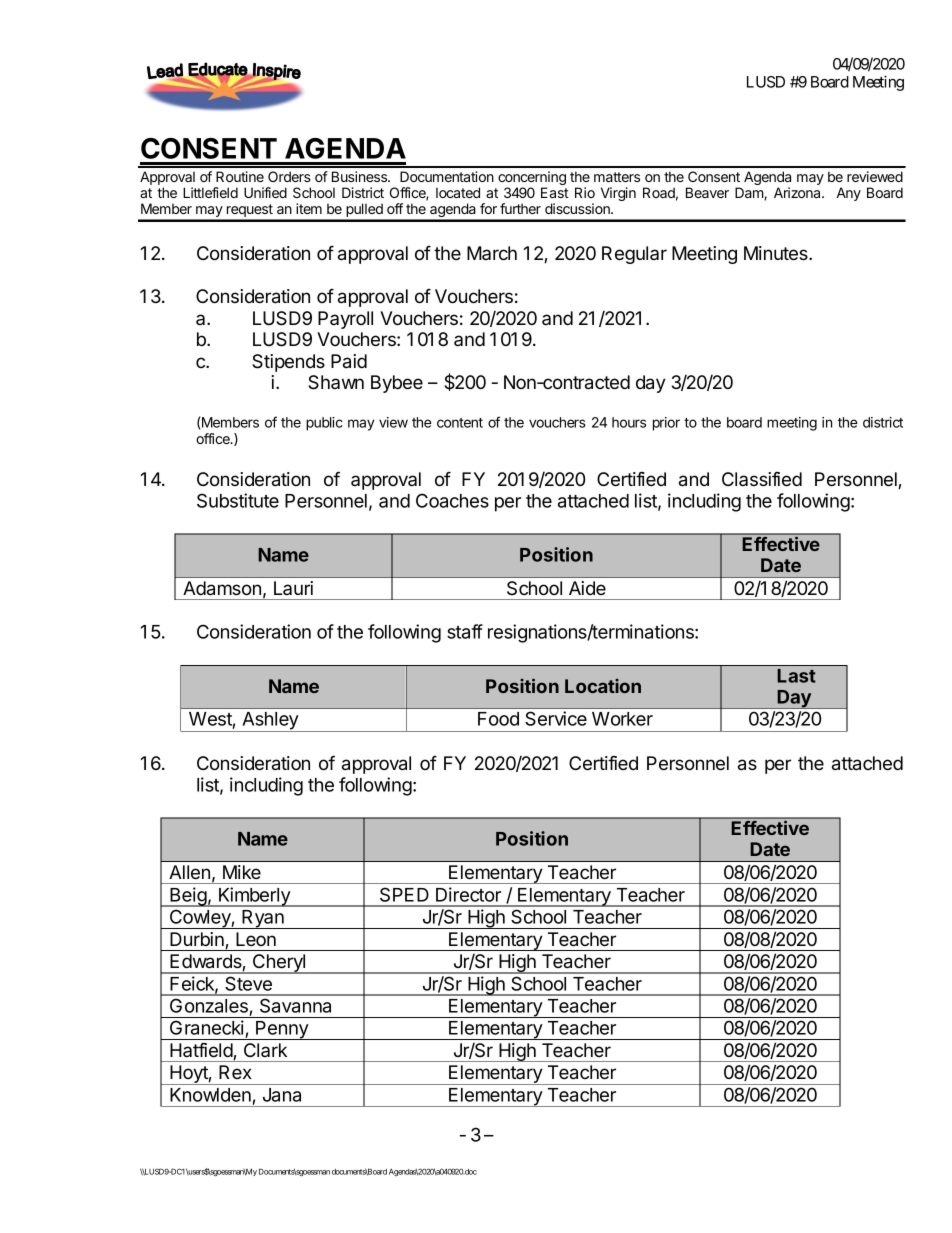 The height and width of the page is (1233, 952). What do you see at coordinates (452, 500) in the page?
I see `Coaches` at bounding box center [452, 500].
